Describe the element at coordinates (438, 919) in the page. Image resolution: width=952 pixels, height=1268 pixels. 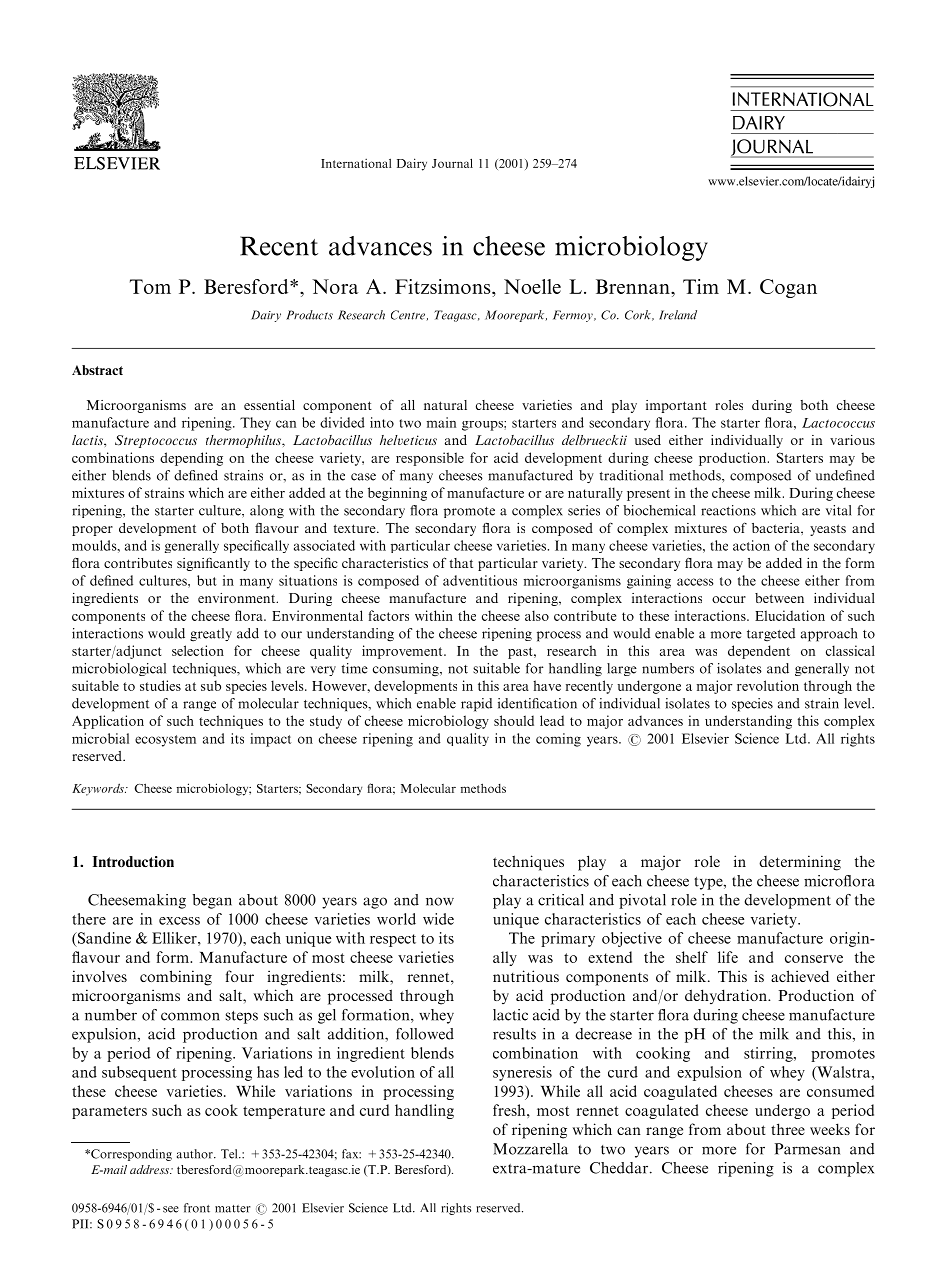
I see `wide` at that location.
